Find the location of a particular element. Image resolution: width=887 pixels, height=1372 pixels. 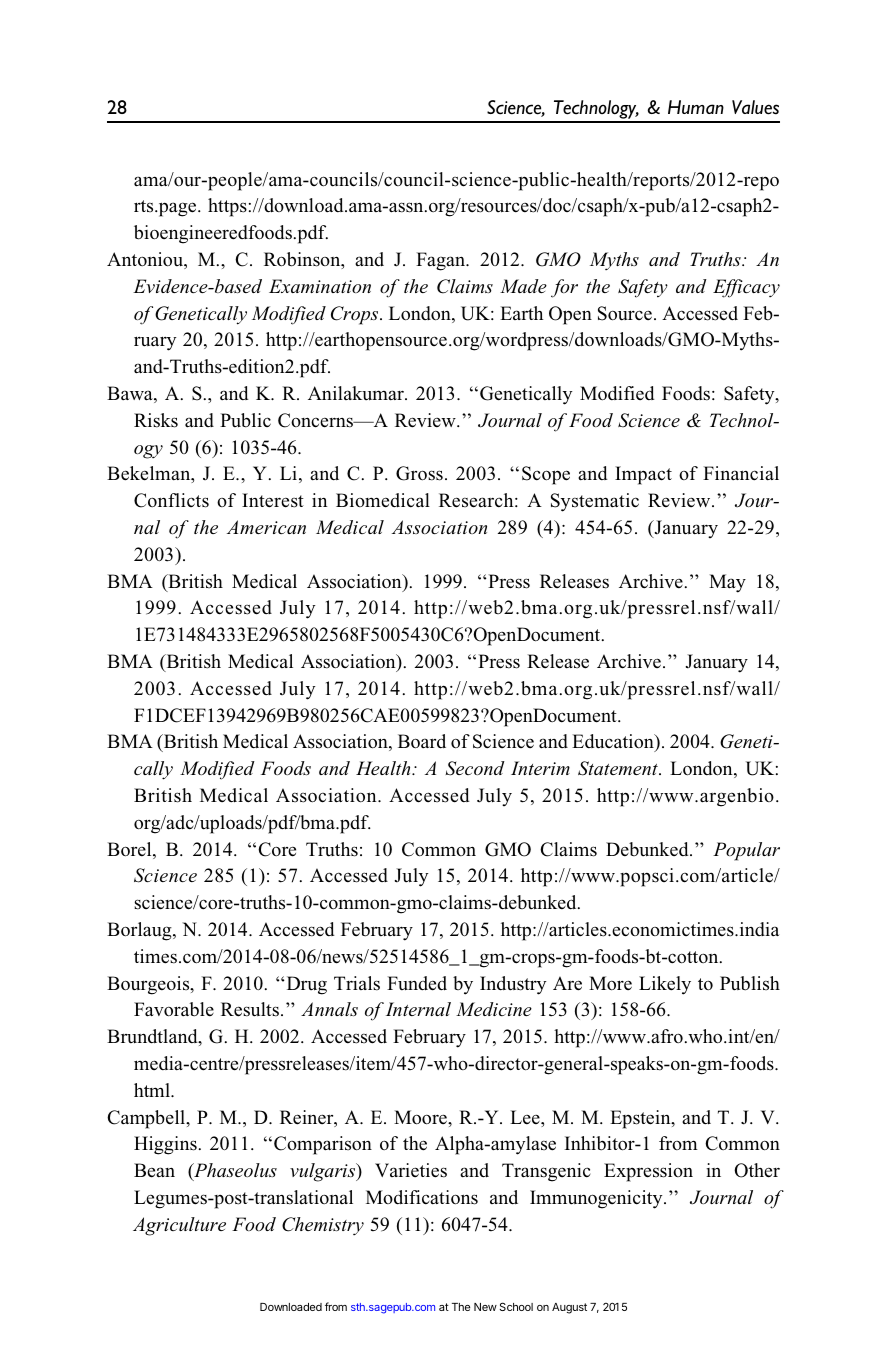

American is located at coordinates (266, 527).
